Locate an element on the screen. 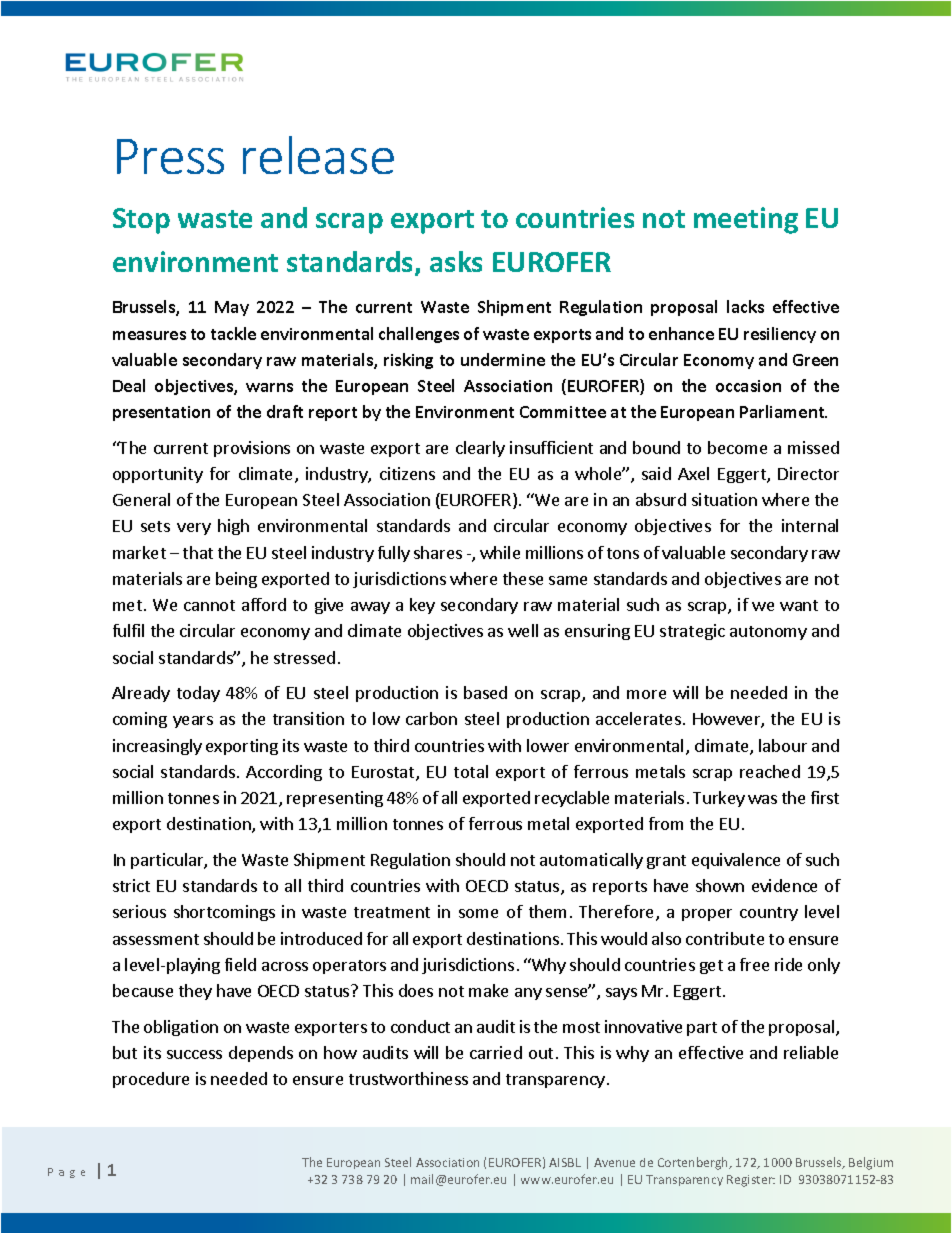 The height and width of the screenshot is (1233, 952). asks is located at coordinates (456, 261).
